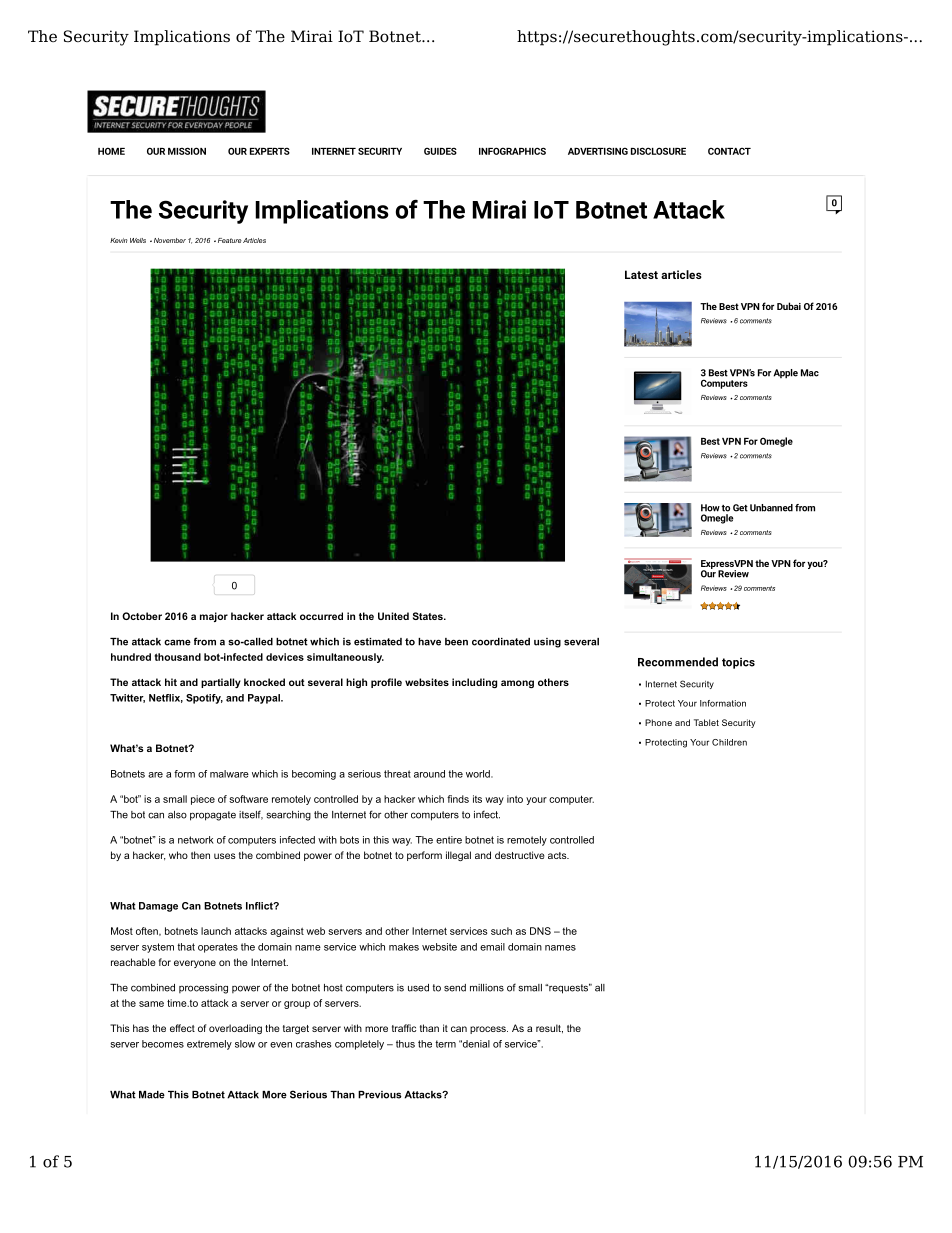 This screenshot has width=952, height=1233. What do you see at coordinates (445, 1044) in the screenshot?
I see `term` at bounding box center [445, 1044].
